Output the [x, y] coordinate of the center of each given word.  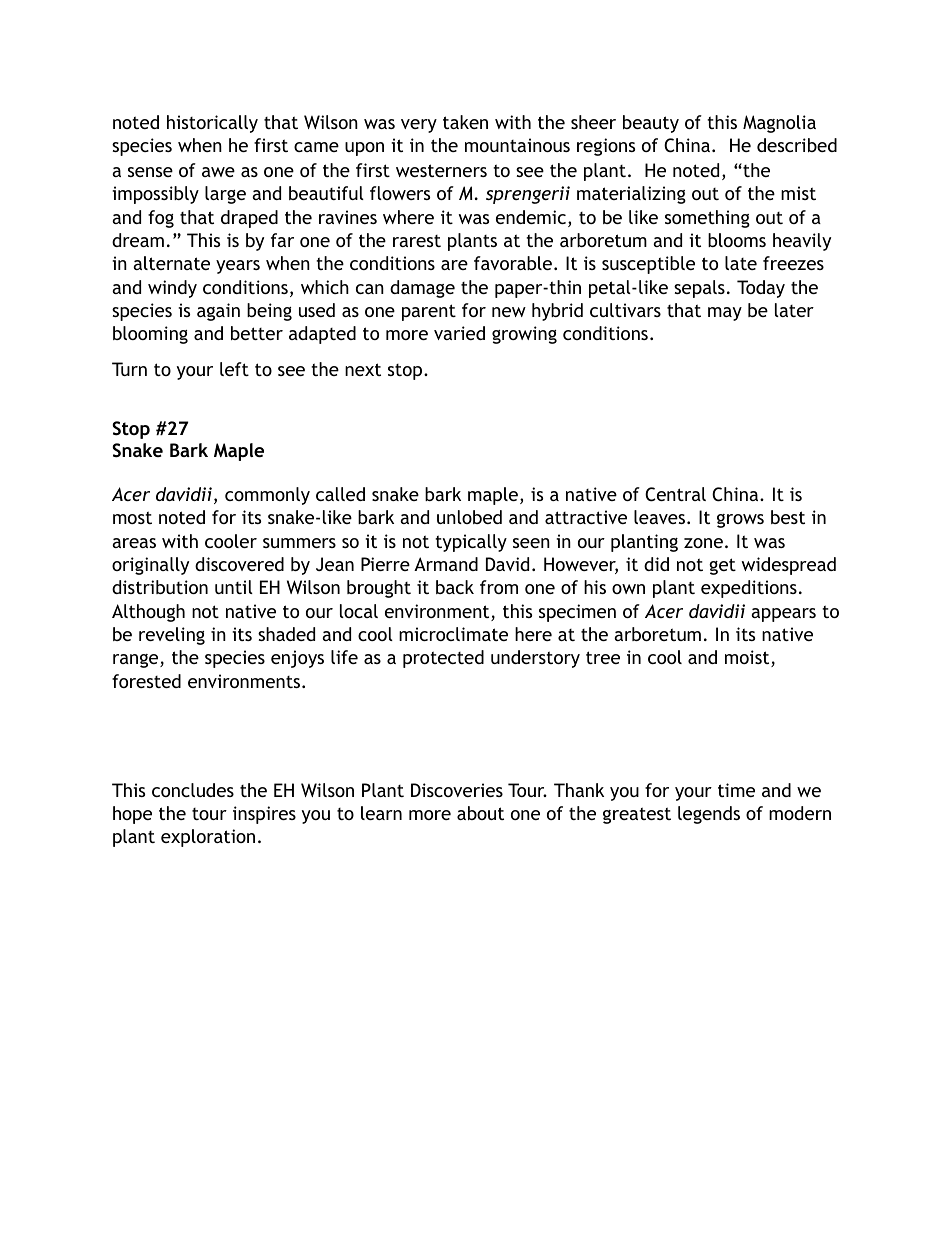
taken [465, 122]
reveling [172, 636]
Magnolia [779, 124]
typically [471, 543]
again [218, 312]
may [725, 314]
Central [675, 494]
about [480, 813]
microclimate [453, 634]
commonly [267, 496]
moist [748, 658]
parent [429, 312]
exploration [208, 838]
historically [212, 124]
